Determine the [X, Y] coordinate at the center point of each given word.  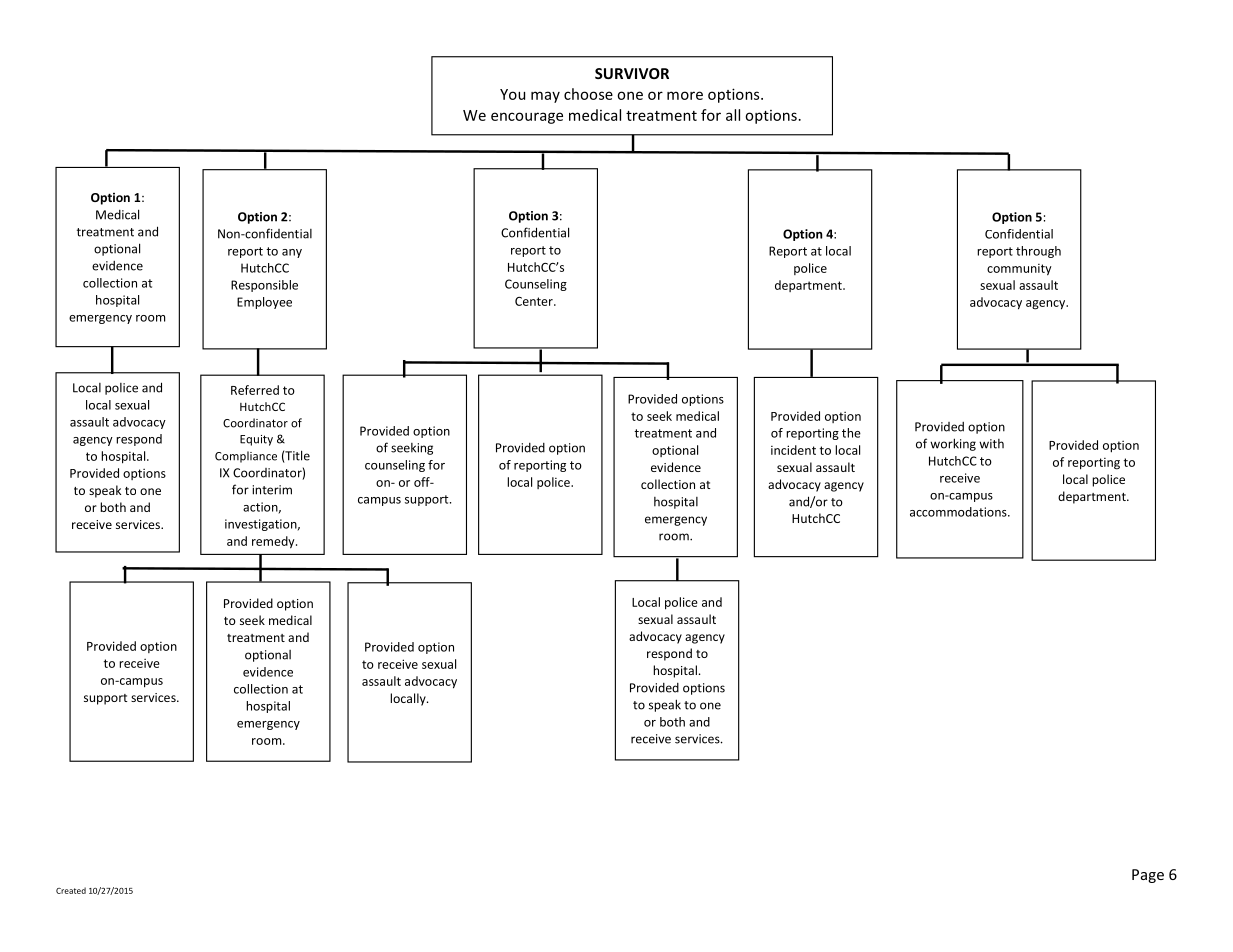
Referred [255, 390]
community [1019, 270]
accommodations [959, 512]
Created [71, 890]
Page [1148, 876]
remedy [274, 542]
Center [535, 301]
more [685, 95]
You [512, 94]
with [991, 444]
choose [588, 94]
